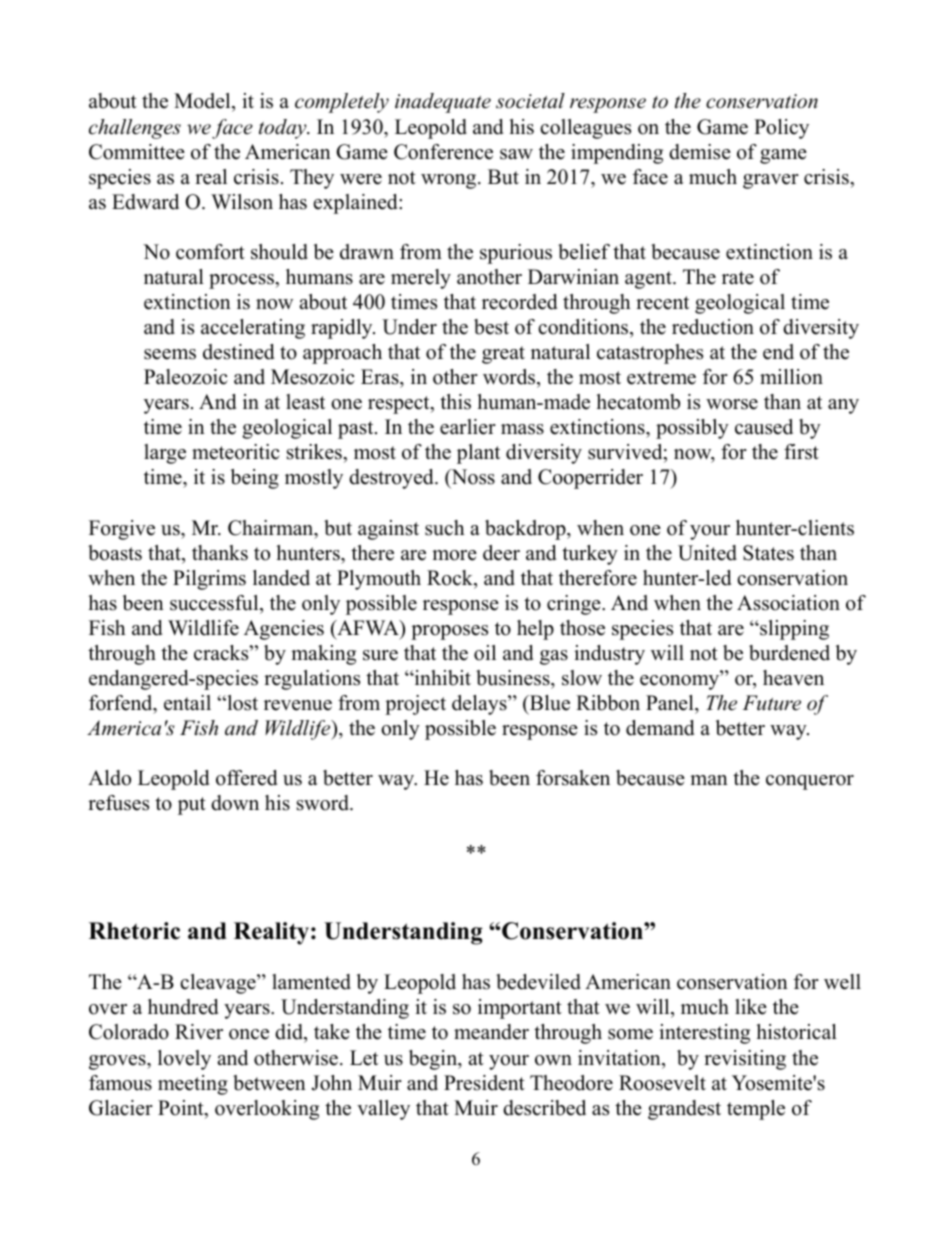 This page has width=952, height=1233. I want to click on large, so click(165, 454).
